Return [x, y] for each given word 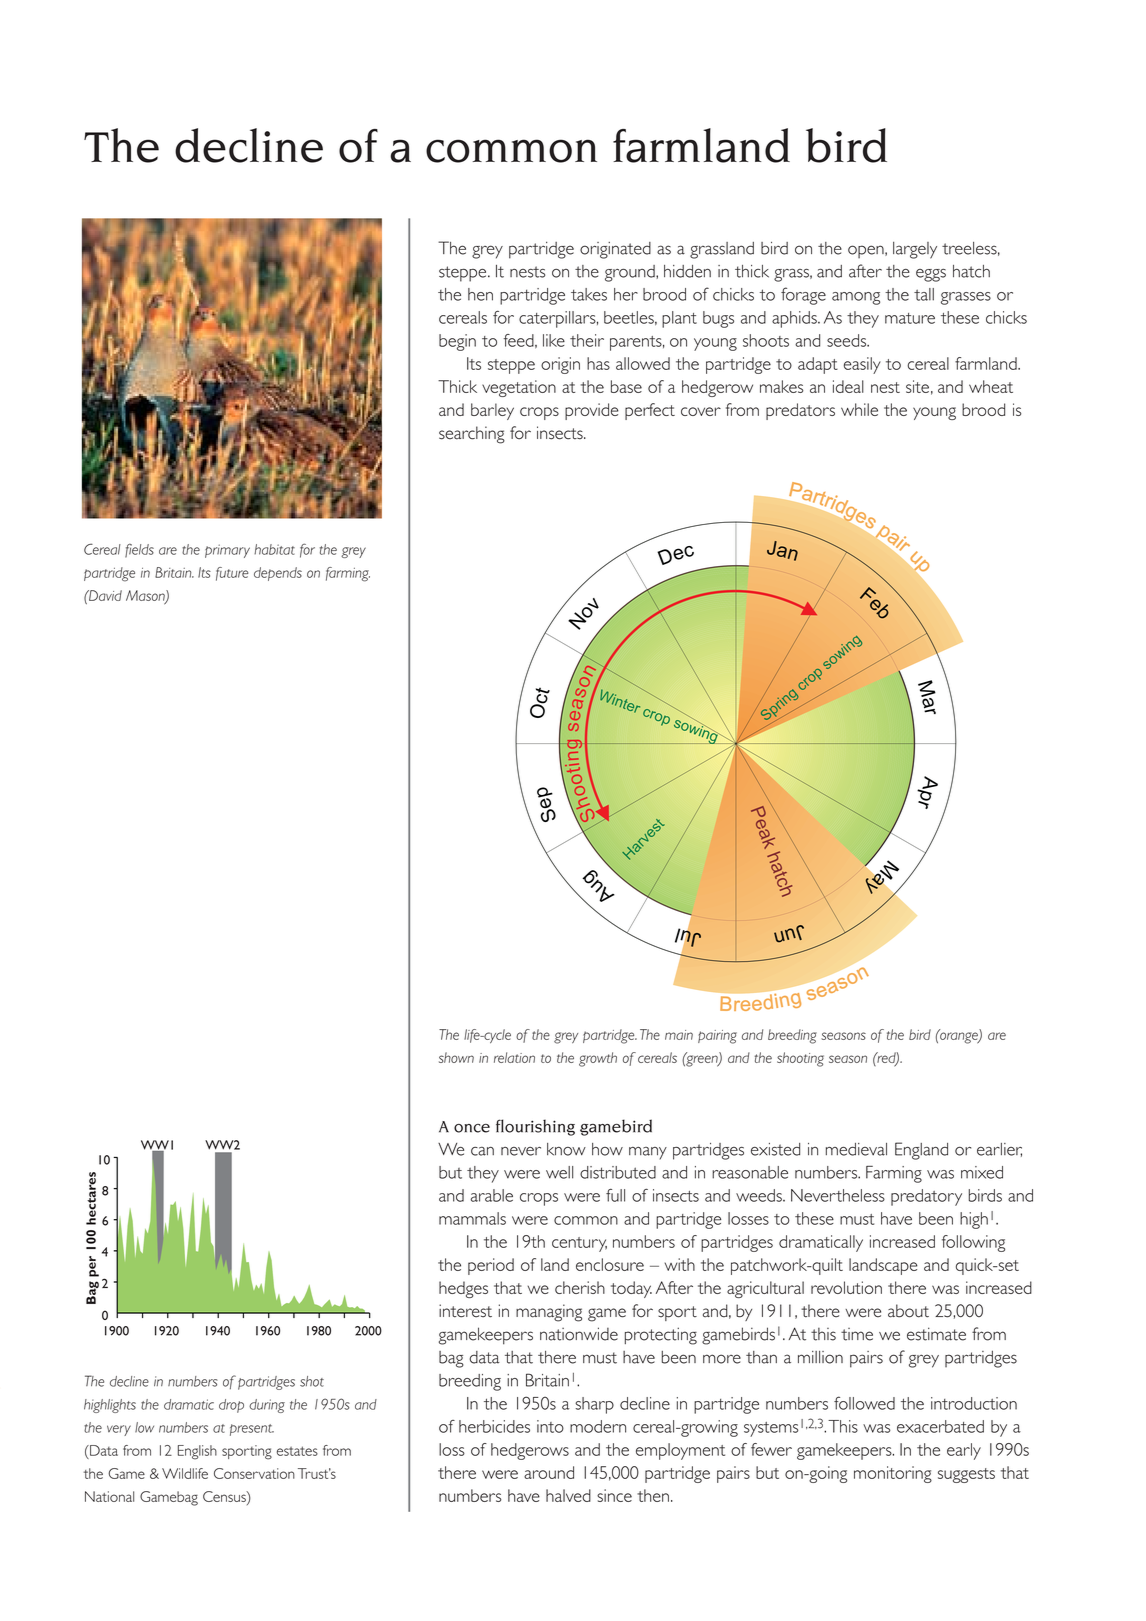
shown [456, 1057]
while [859, 409]
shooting [800, 1059]
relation [514, 1057]
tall [924, 294]
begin [457, 342]
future [232, 574]
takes [589, 294]
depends [278, 574]
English [197, 1452]
